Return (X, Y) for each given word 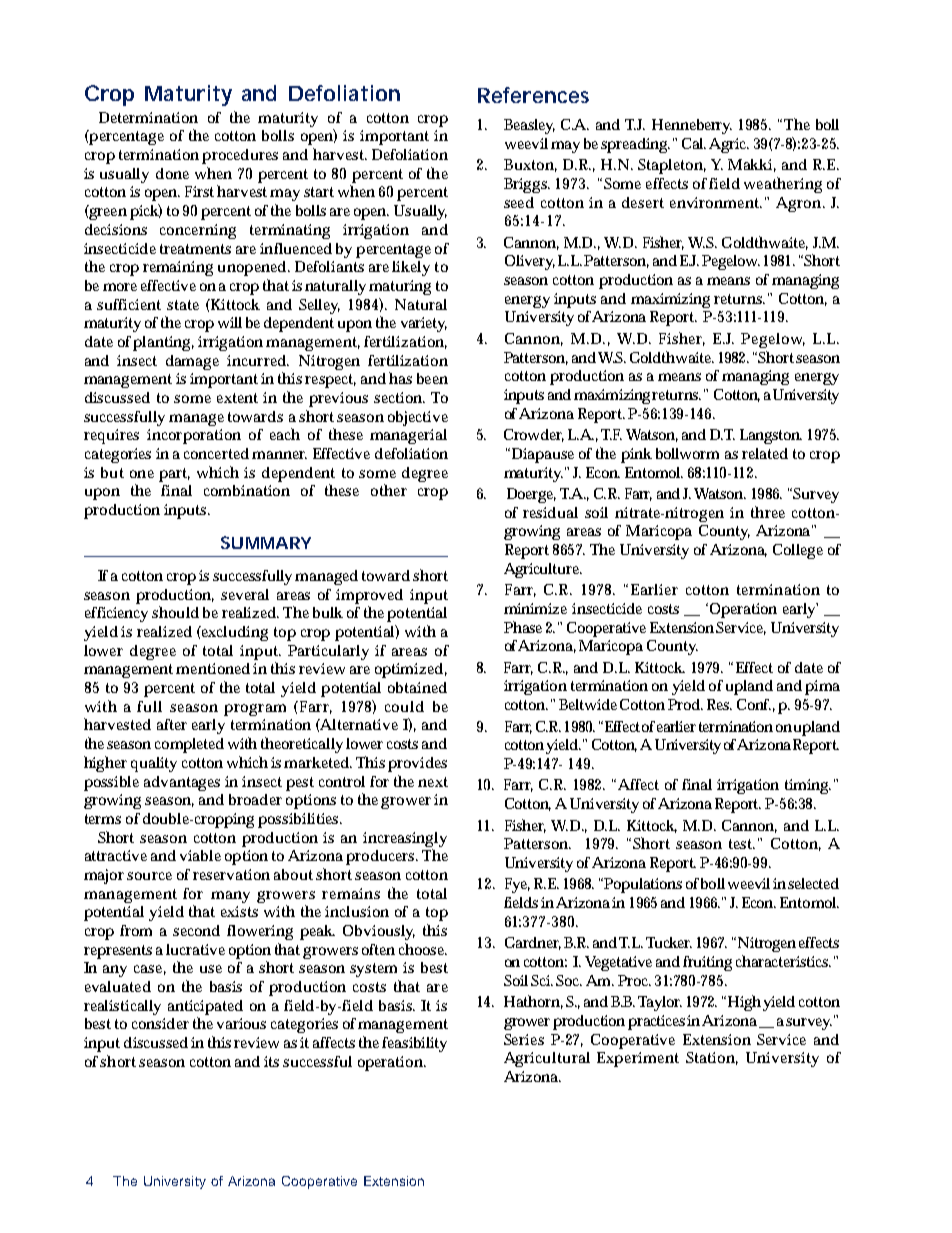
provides (417, 764)
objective (418, 418)
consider (160, 1023)
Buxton (530, 165)
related (765, 453)
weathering (783, 185)
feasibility (414, 1044)
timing (808, 786)
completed (189, 745)
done (172, 173)
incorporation (194, 436)
